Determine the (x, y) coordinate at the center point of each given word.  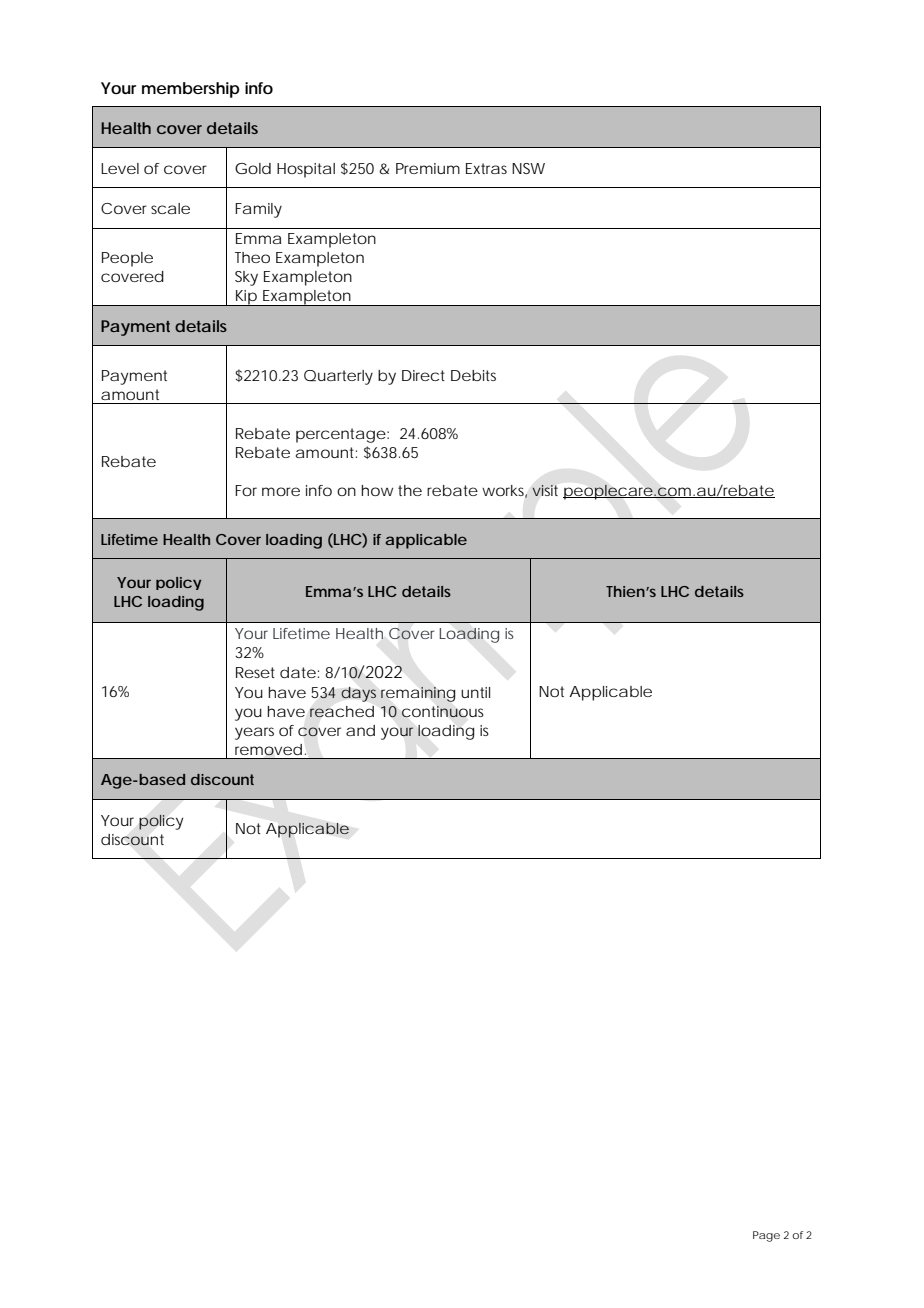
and (360, 730)
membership (191, 90)
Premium (428, 168)
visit (545, 490)
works (504, 491)
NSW (528, 168)
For (246, 490)
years (254, 733)
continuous (443, 712)
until (475, 692)
